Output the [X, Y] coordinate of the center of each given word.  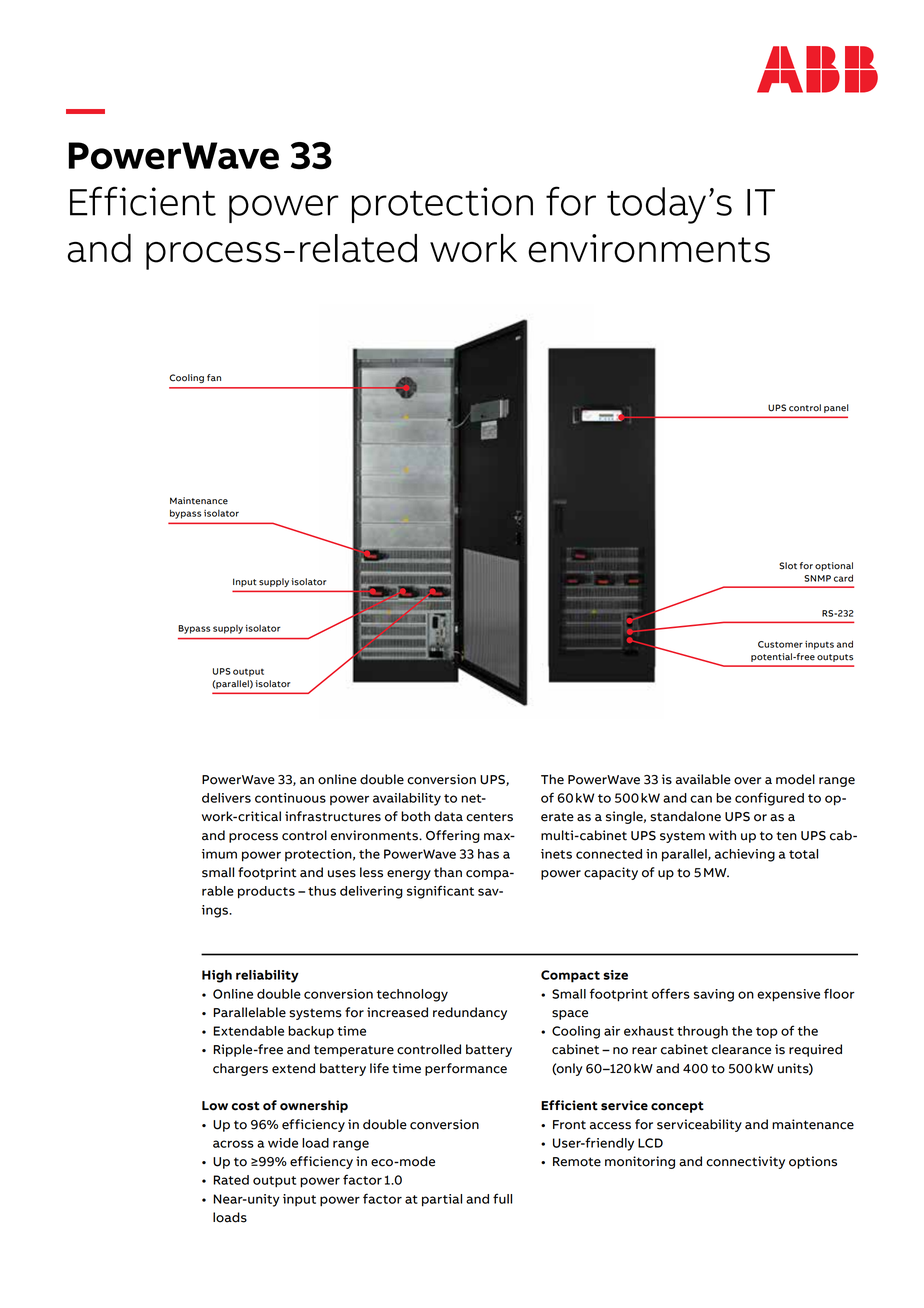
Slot [788, 566]
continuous [290, 798]
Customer [780, 644]
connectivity [745, 1162]
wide [283, 1143]
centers [489, 817]
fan [214, 378]
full [502, 1198]
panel [836, 408]
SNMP [817, 578]
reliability [267, 976]
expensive [788, 995]
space [570, 1015]
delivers [226, 798]
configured [769, 799]
